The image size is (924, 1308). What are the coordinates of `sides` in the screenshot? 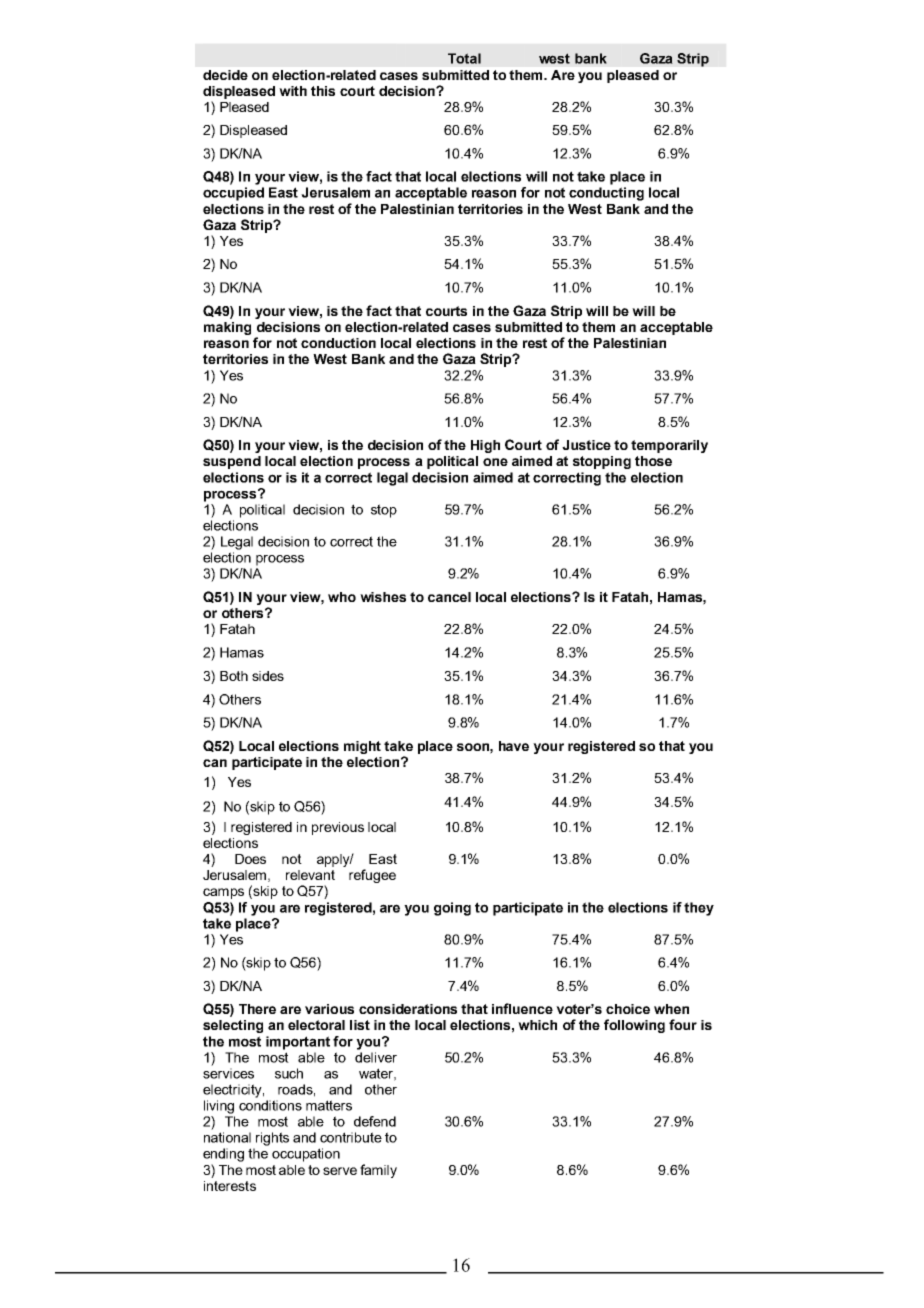 It's located at (268, 676).
